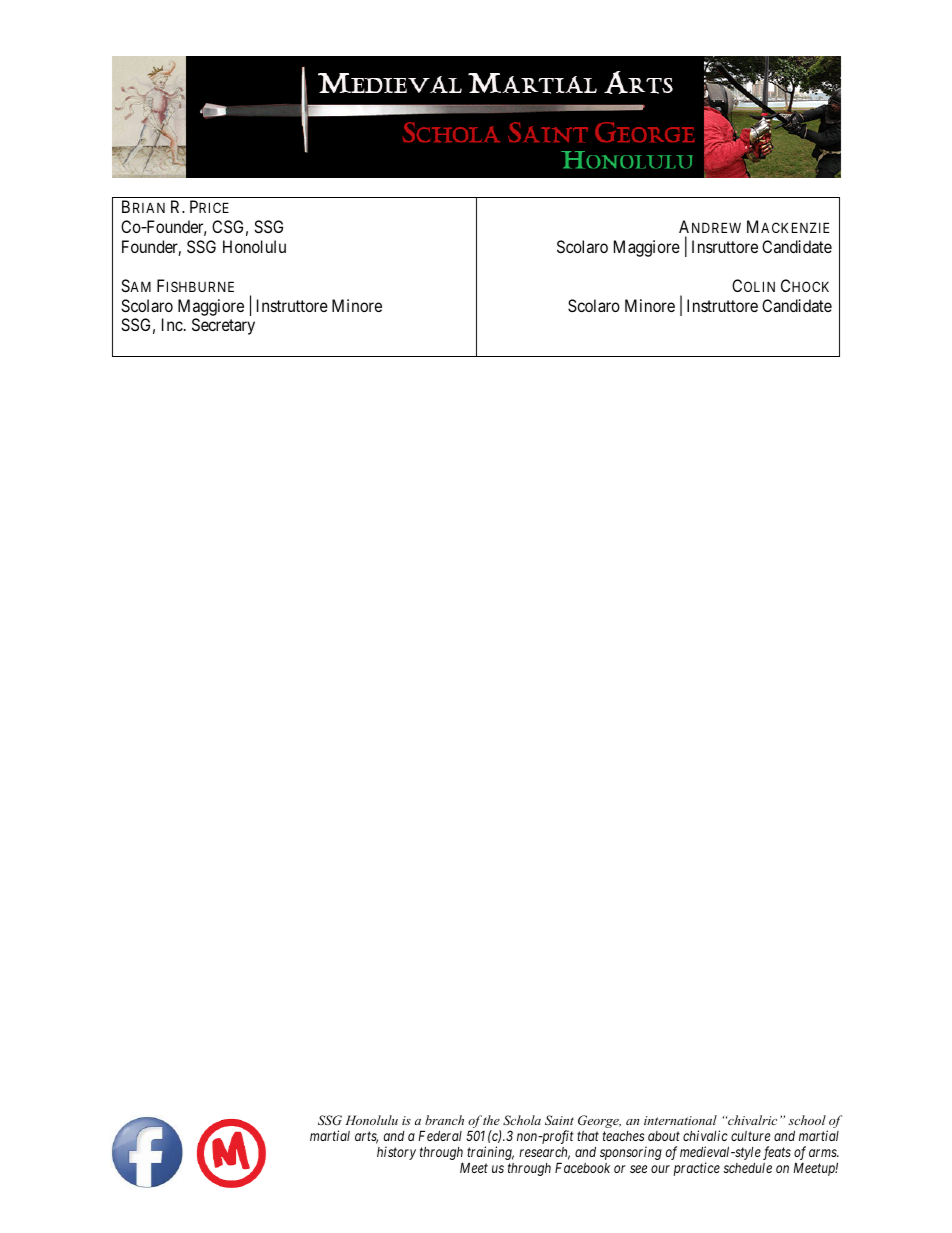 The width and height of the page is (952, 1233). I want to click on the, so click(491, 1120).
